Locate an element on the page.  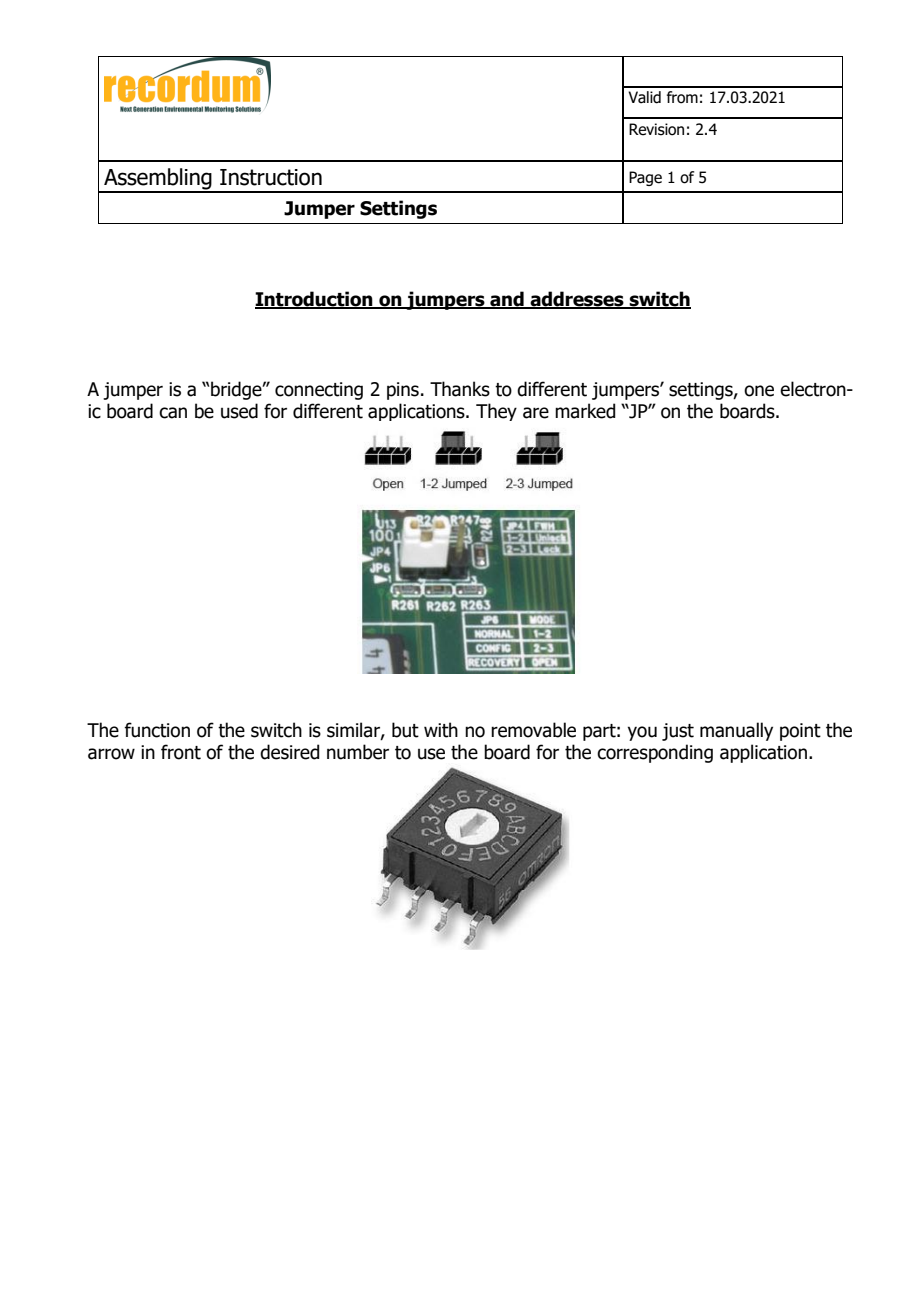
addresses is located at coordinates (577, 299).
